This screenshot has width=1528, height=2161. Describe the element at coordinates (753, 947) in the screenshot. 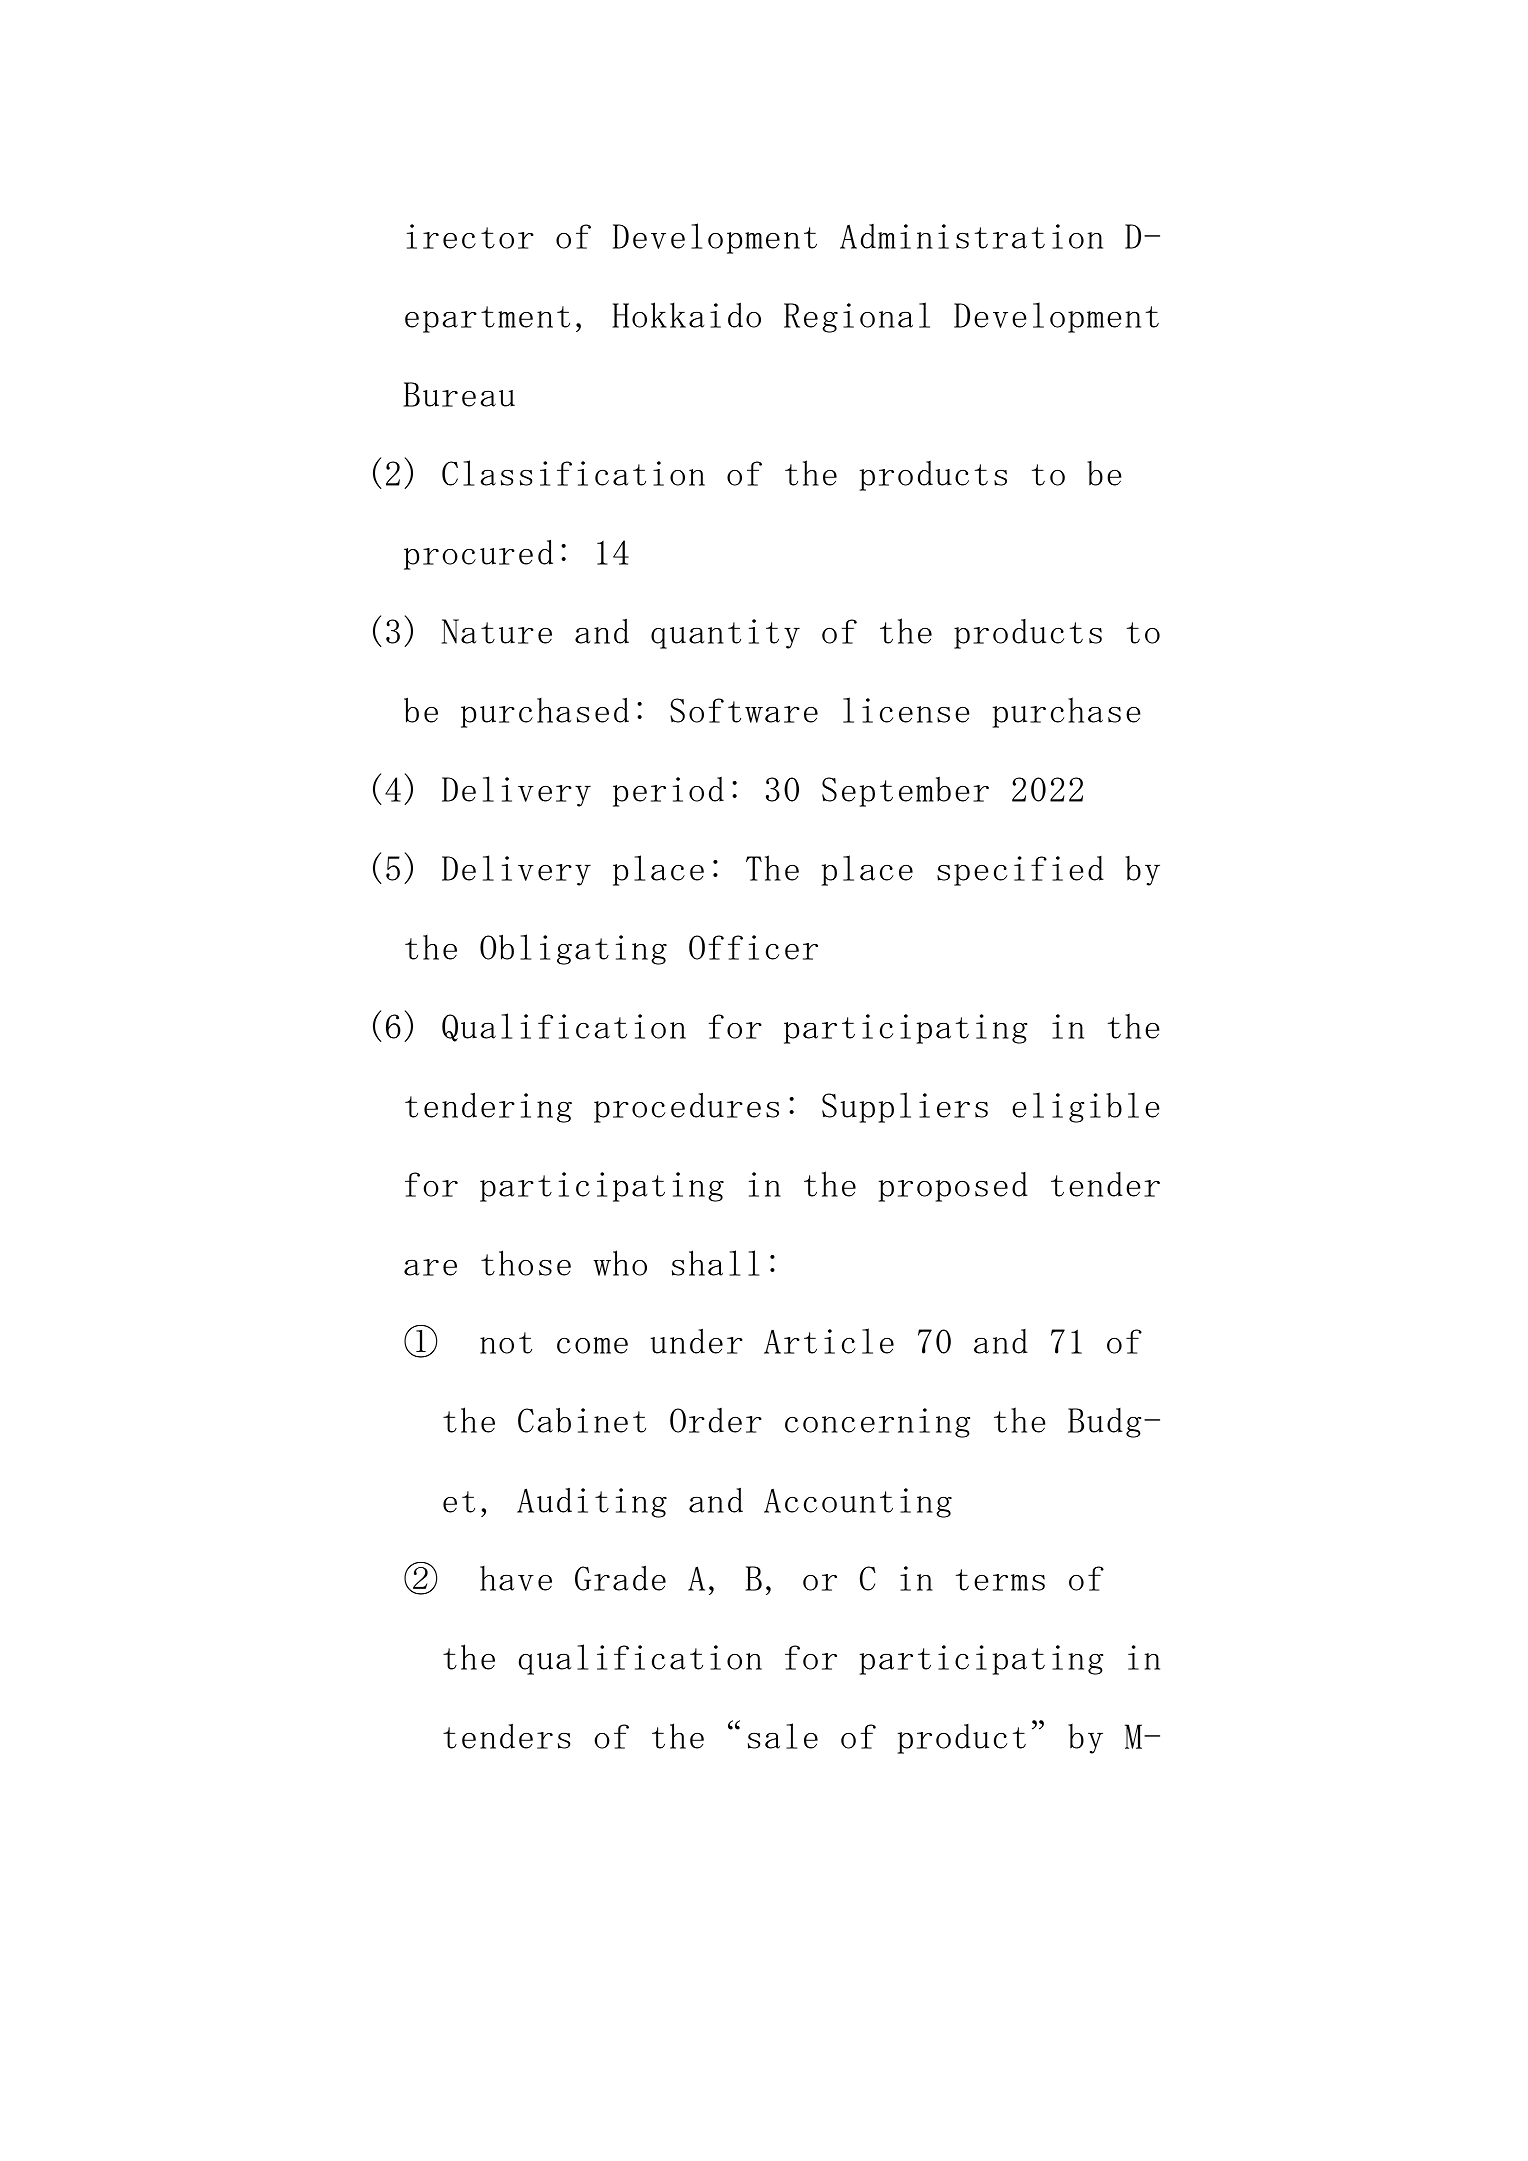

I see `Officer` at that location.
